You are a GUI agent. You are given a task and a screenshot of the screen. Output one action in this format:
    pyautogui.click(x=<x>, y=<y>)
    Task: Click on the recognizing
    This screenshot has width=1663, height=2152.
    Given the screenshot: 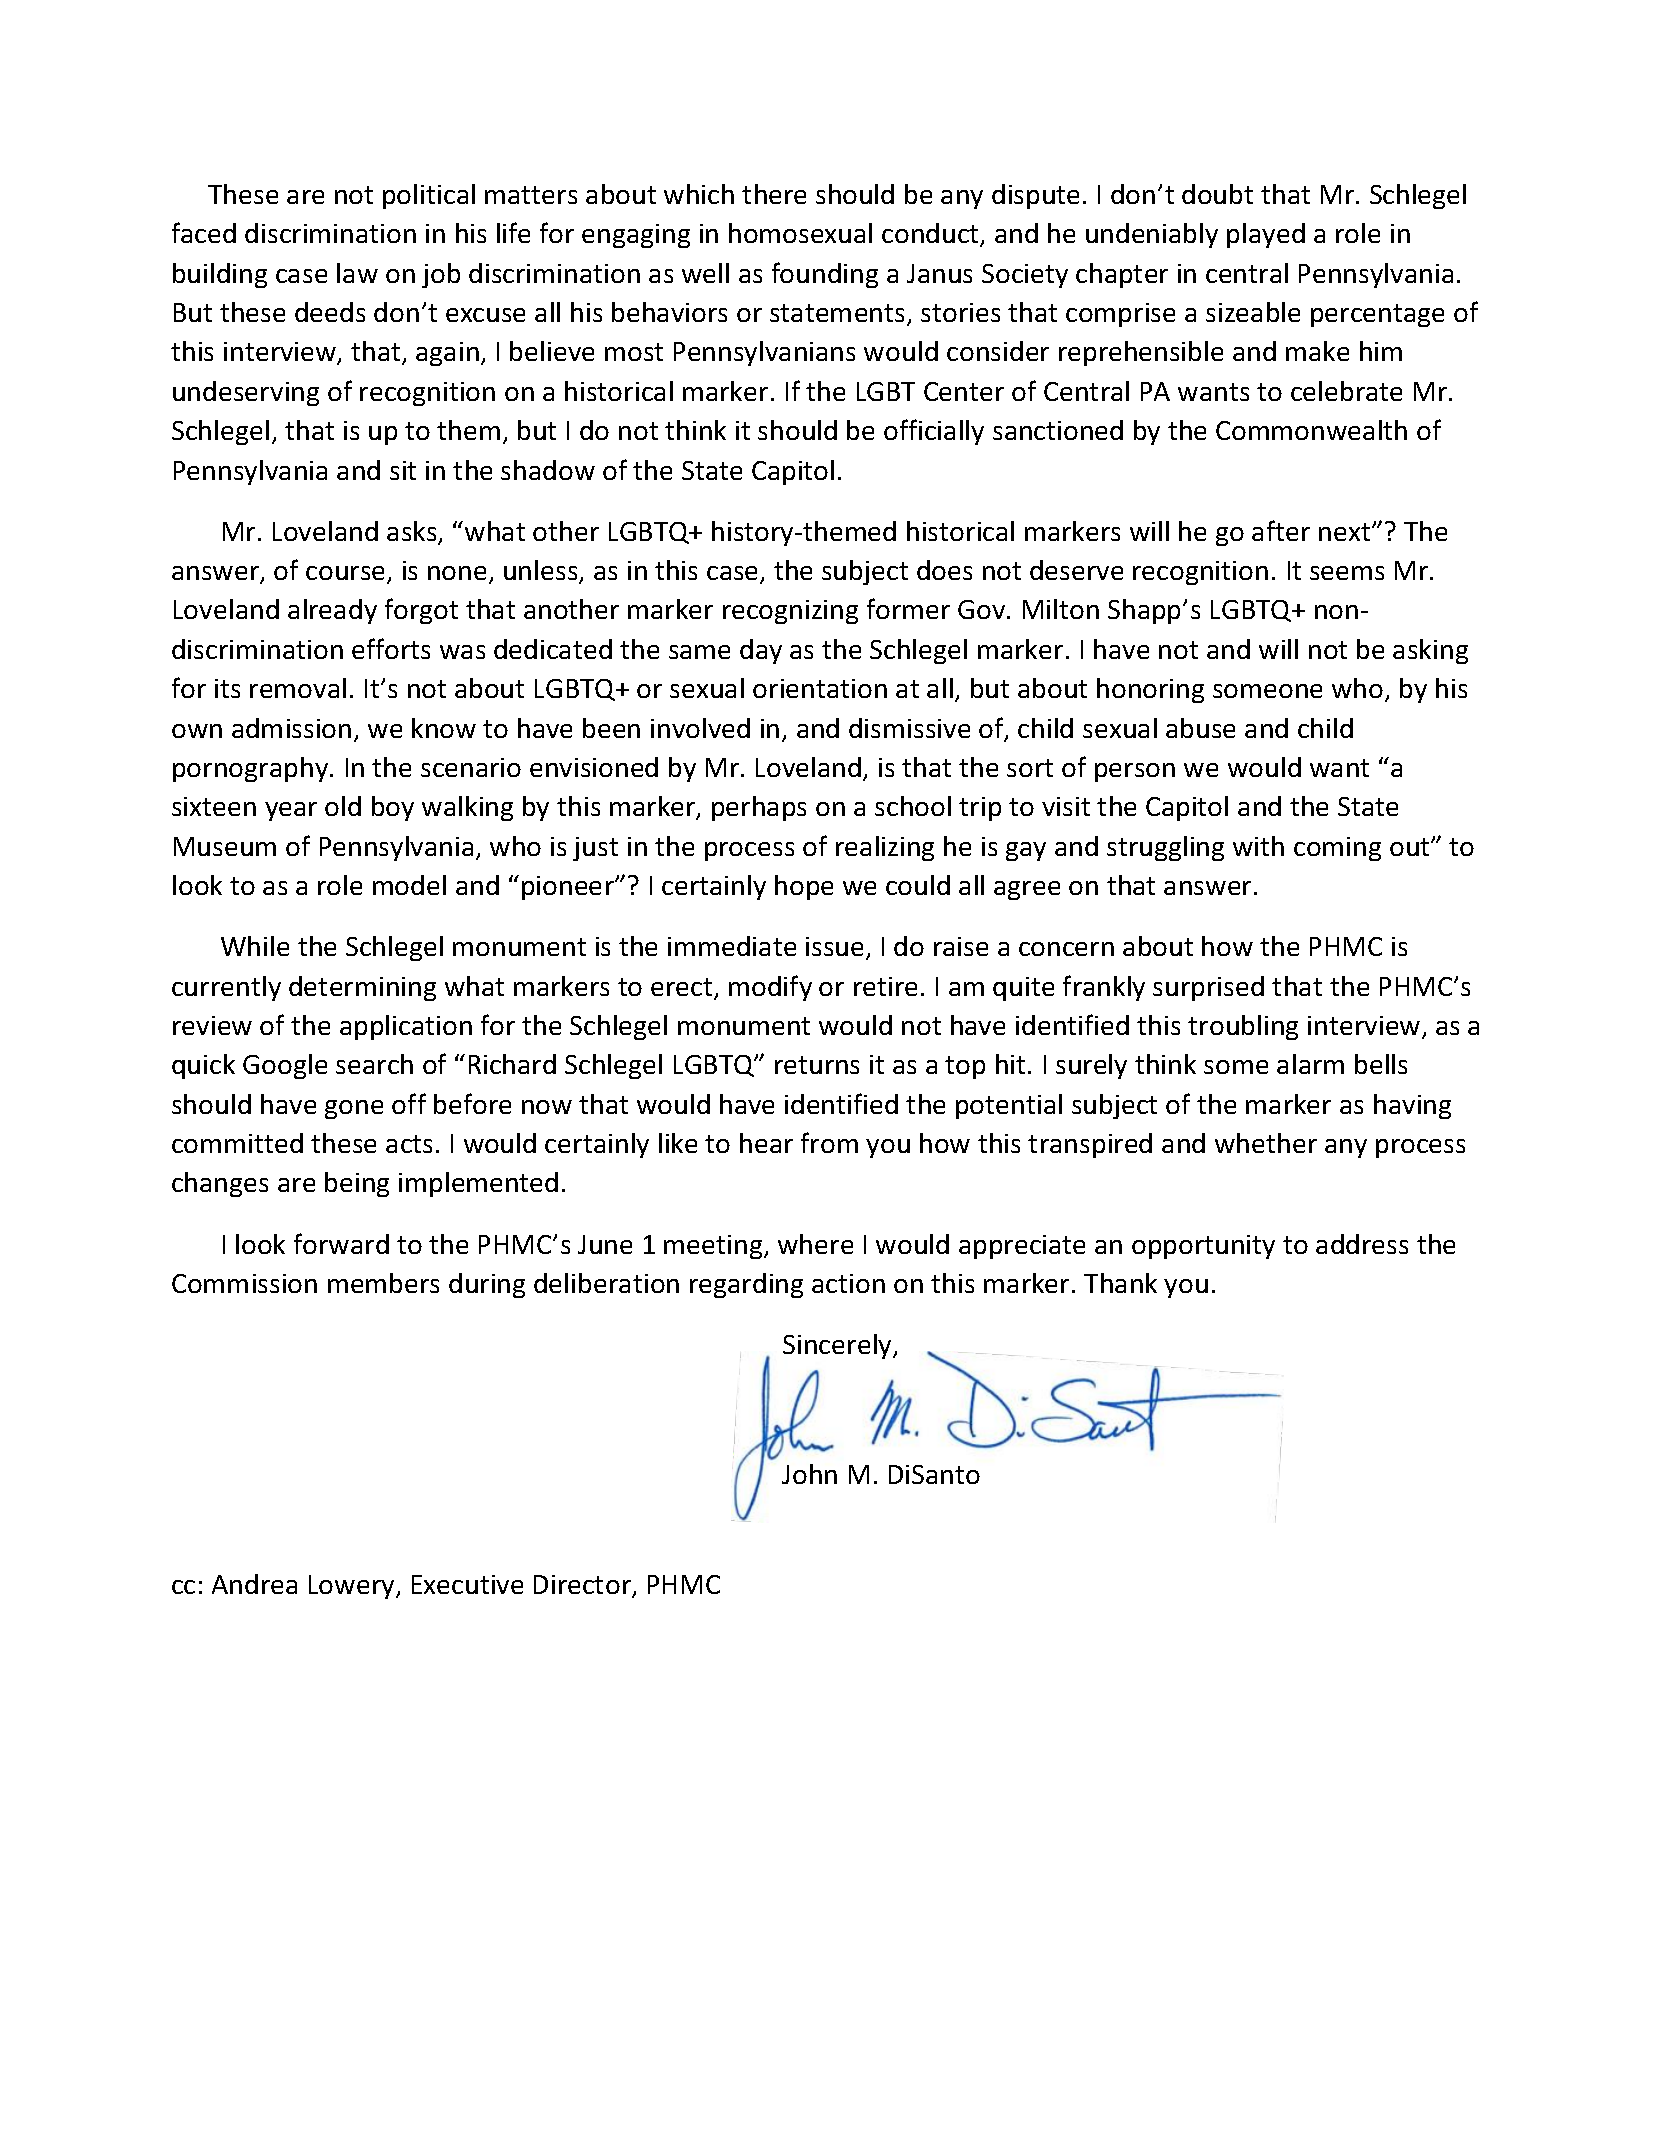 What is the action you would take?
    pyautogui.click(x=790, y=612)
